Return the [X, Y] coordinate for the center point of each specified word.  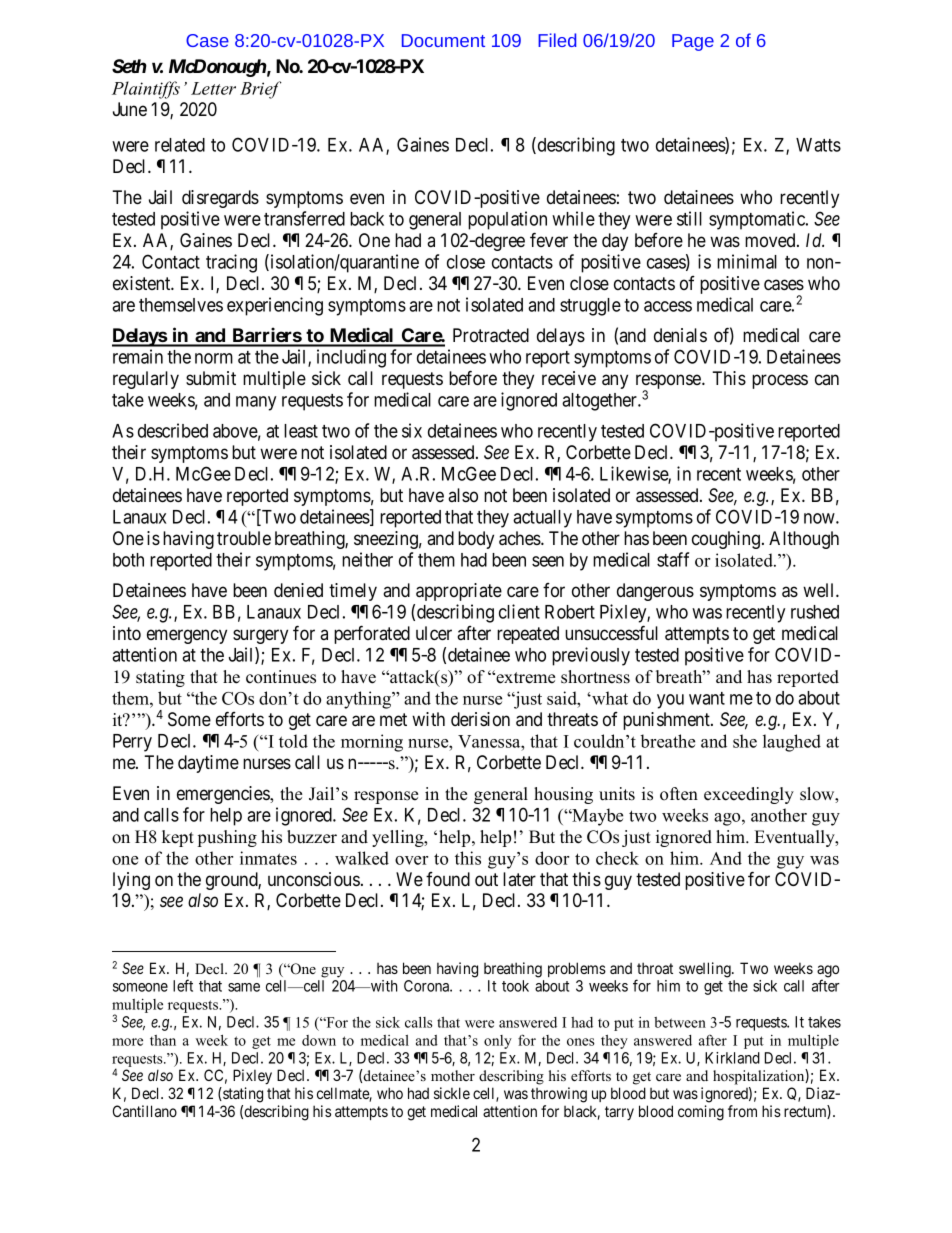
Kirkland [732, 1058]
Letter [213, 88]
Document [443, 40]
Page [693, 42]
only [498, 1042]
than [163, 1040]
